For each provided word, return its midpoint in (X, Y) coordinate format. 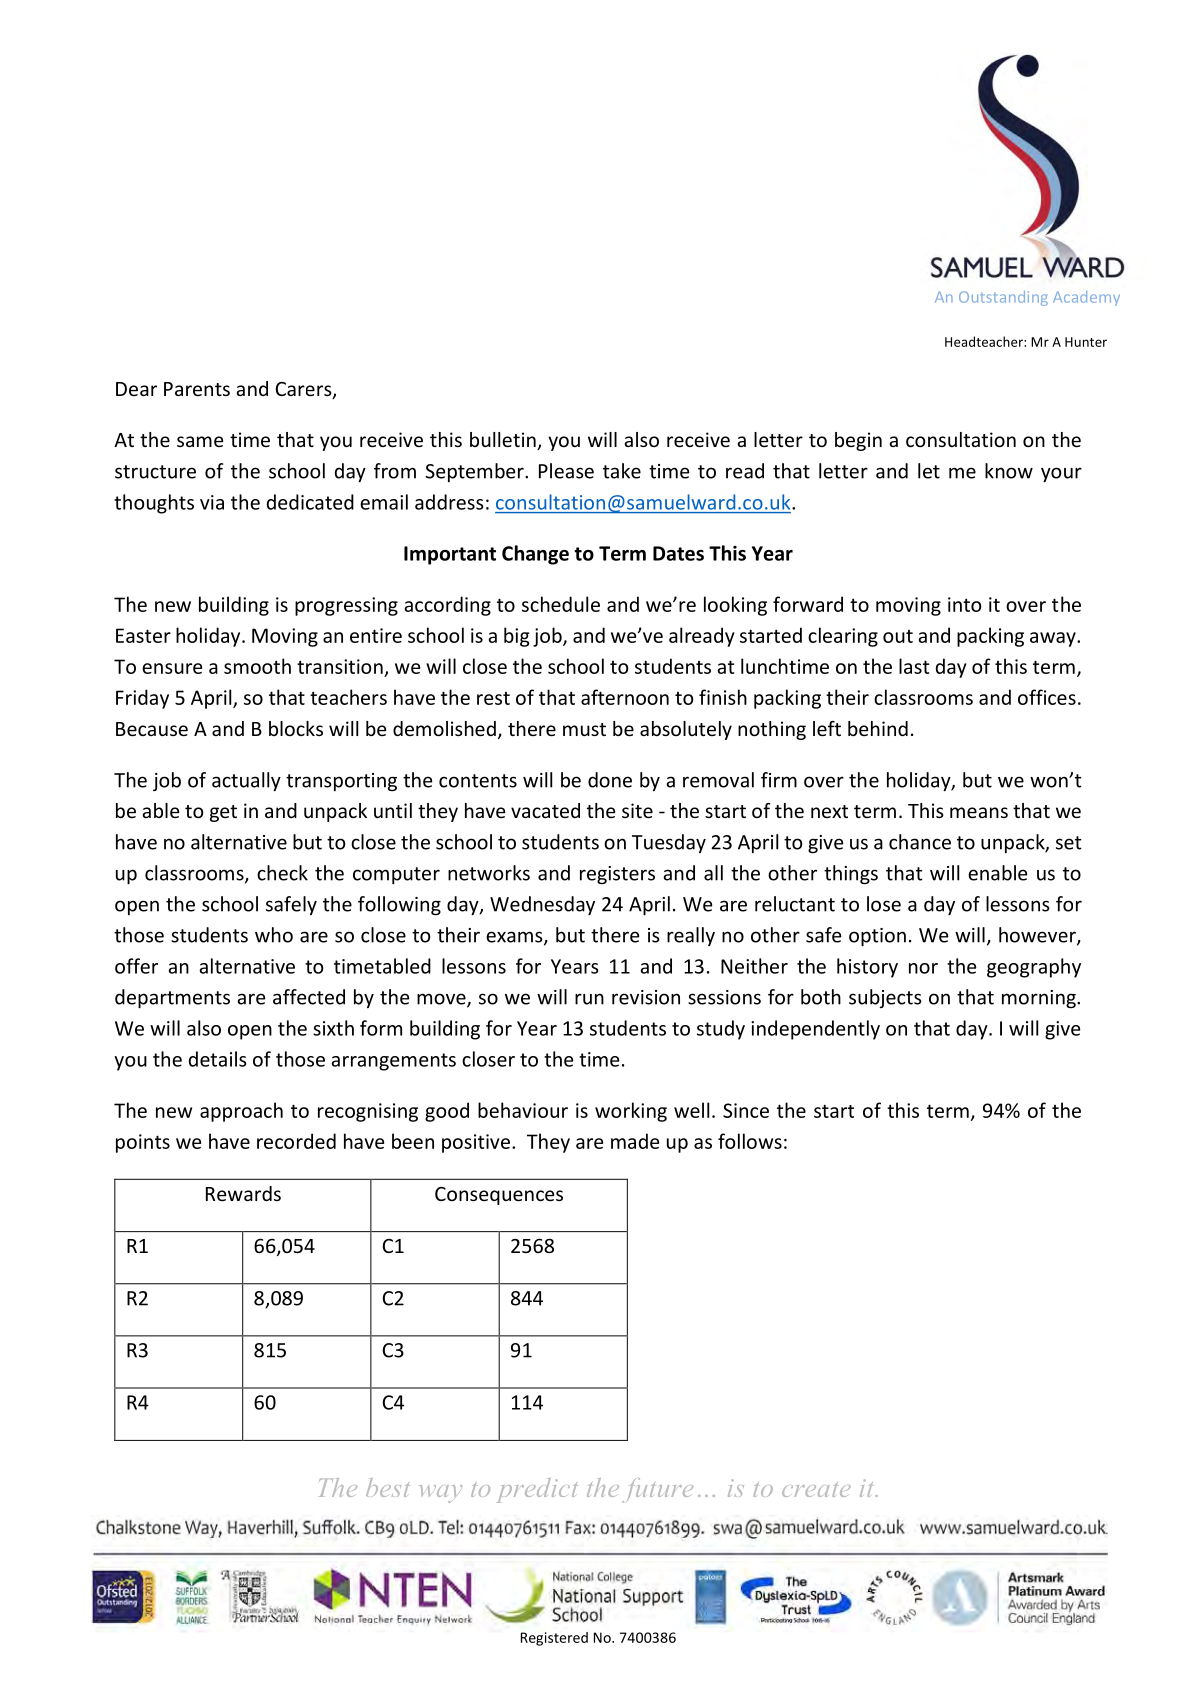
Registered (554, 1639)
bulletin (504, 441)
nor (923, 968)
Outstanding (1003, 298)
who (274, 935)
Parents (197, 389)
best (387, 1487)
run (589, 999)
